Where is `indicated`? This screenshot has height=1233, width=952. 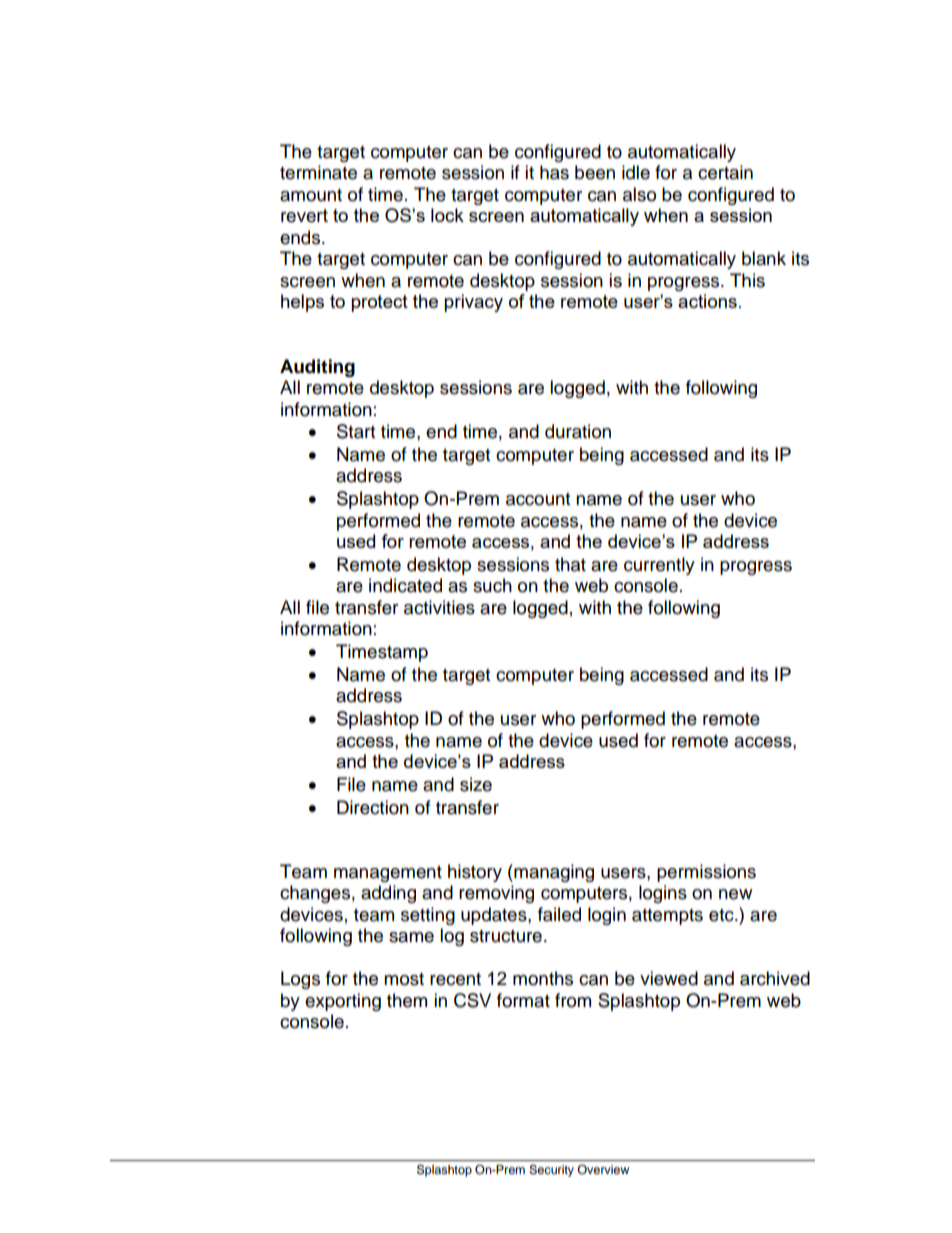 indicated is located at coordinates (405, 585).
